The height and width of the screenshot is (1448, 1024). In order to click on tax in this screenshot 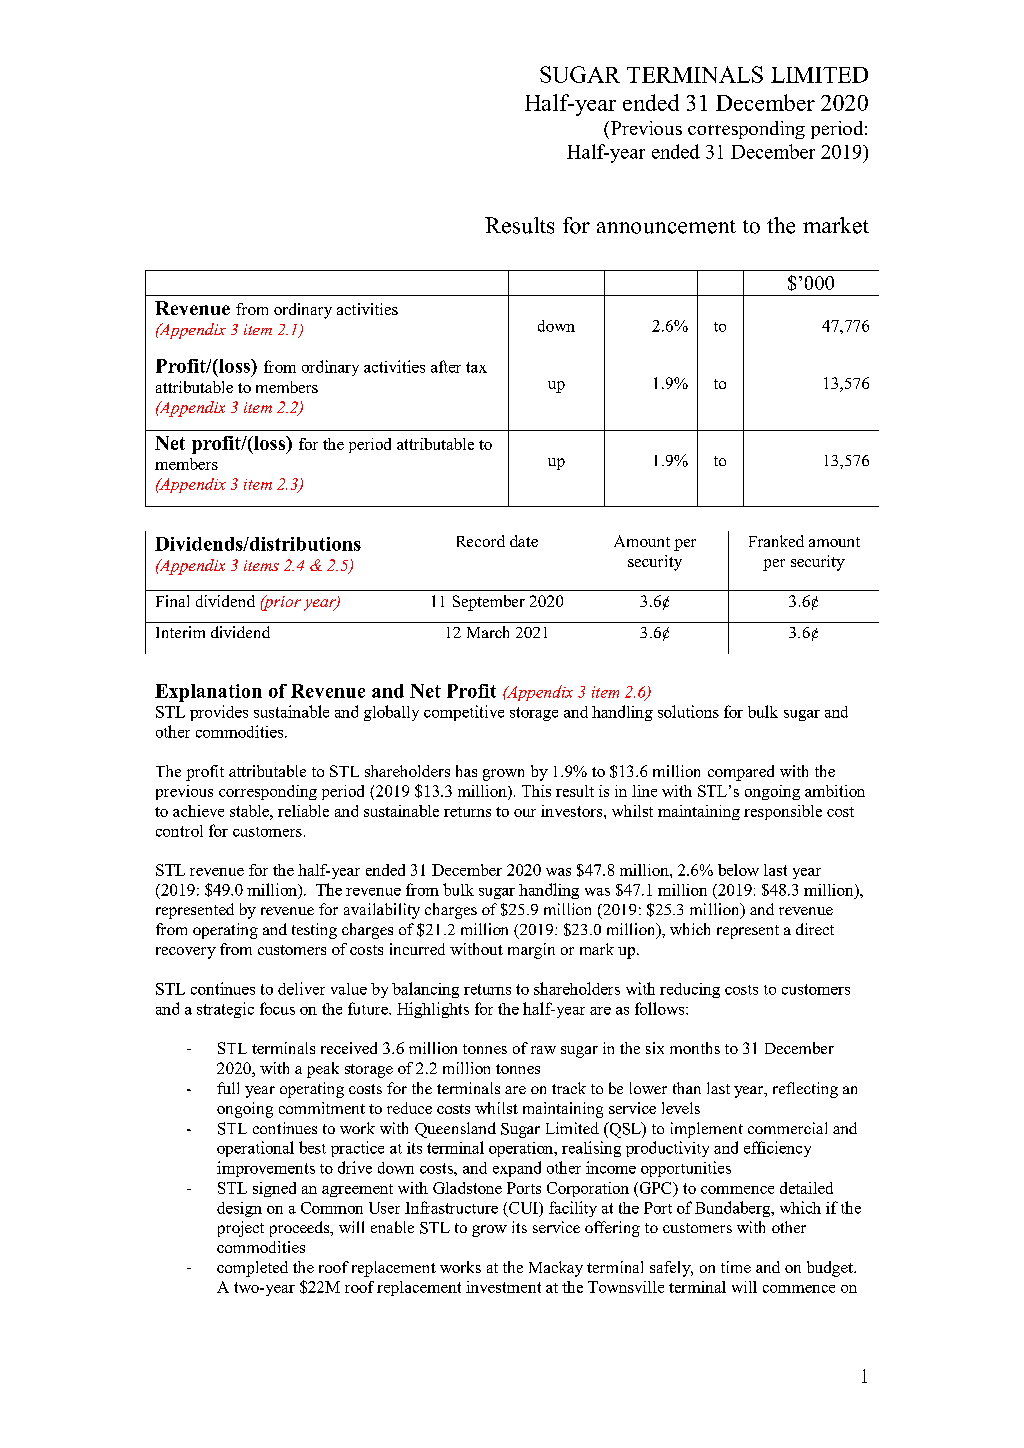, I will do `click(476, 367)`.
